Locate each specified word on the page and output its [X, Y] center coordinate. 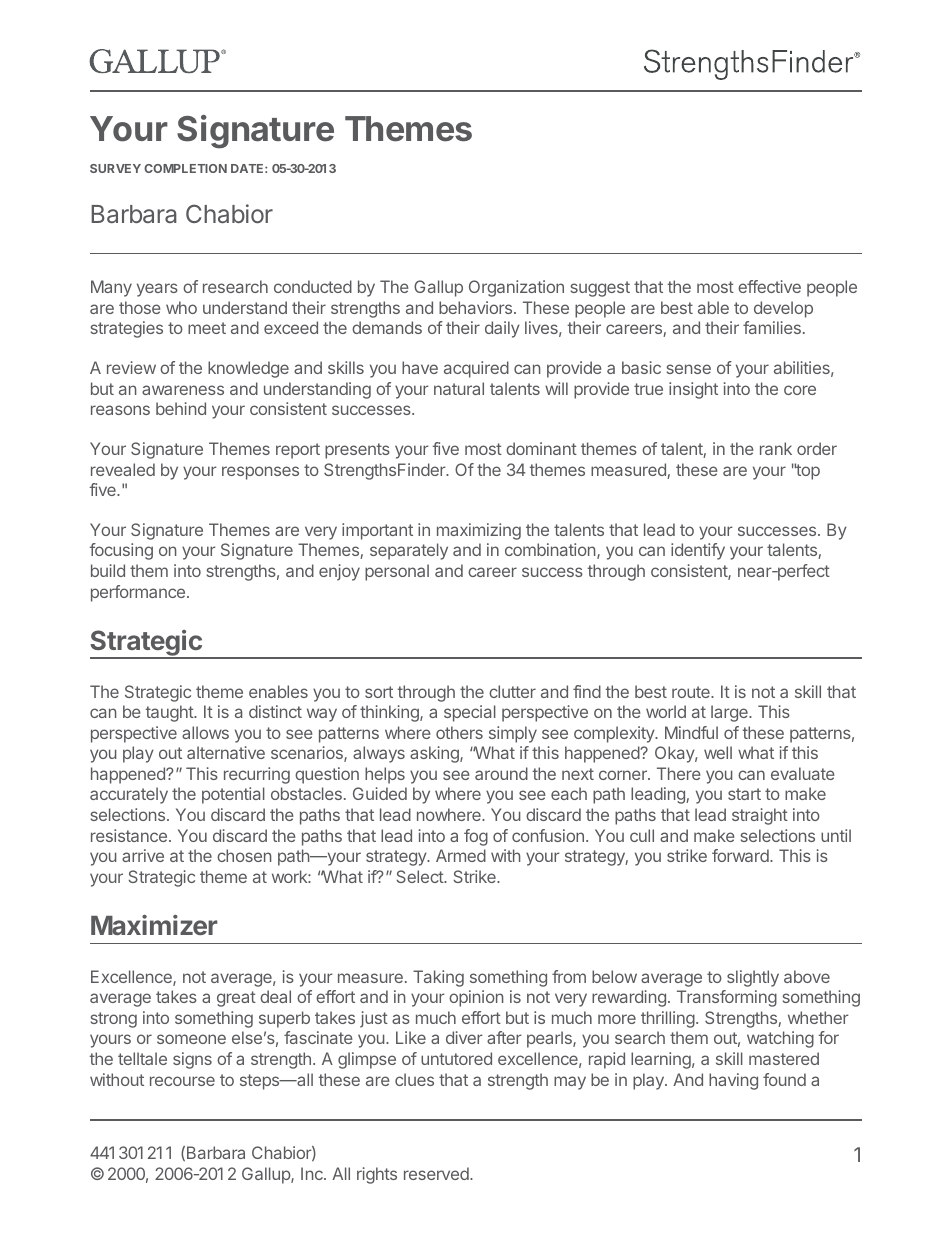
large [730, 713]
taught [170, 713]
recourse [182, 1081]
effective [769, 286]
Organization [516, 288]
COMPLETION [185, 168]
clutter [512, 691]
